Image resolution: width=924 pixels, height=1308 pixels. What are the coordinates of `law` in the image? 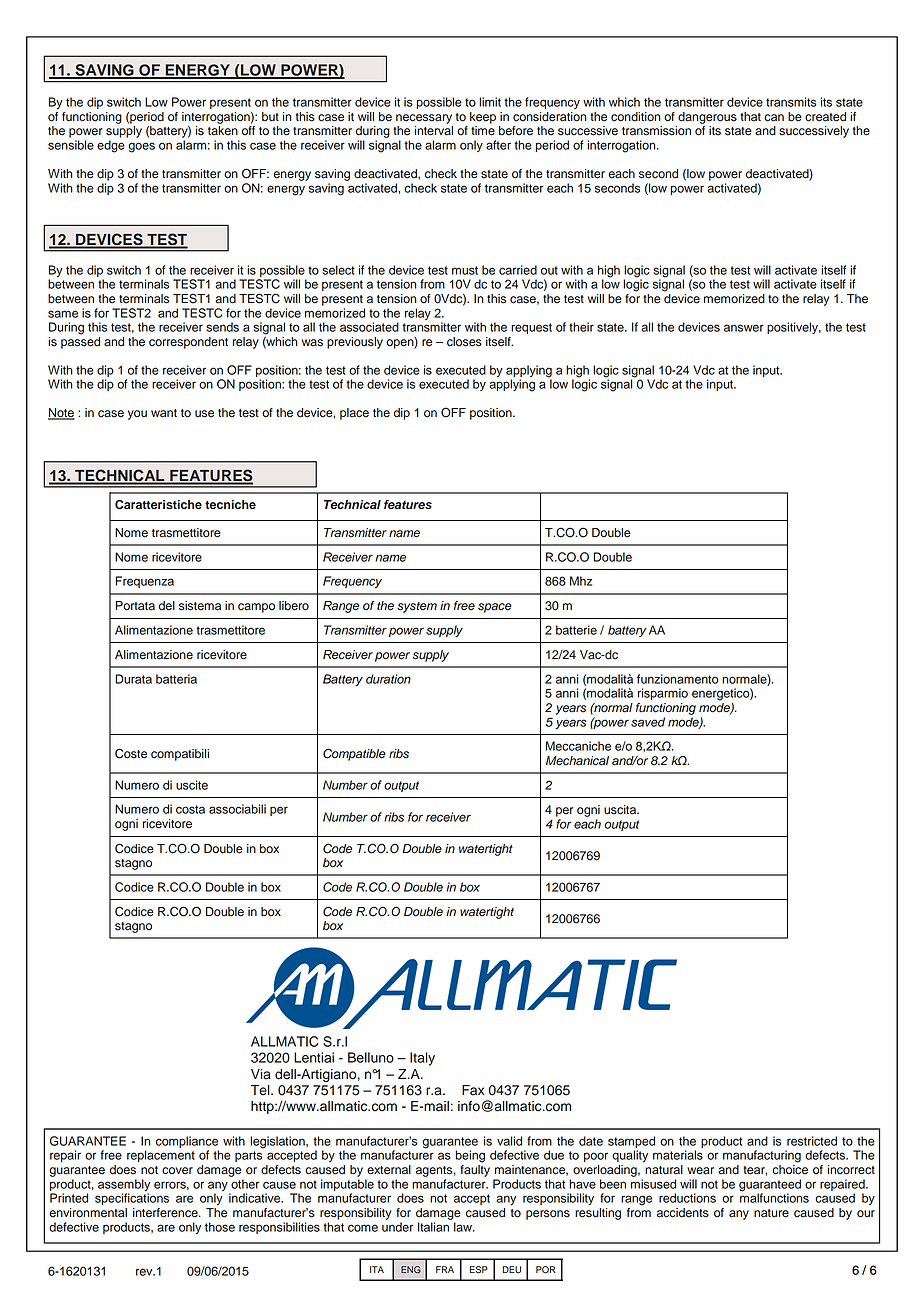 It's located at (464, 1227).
